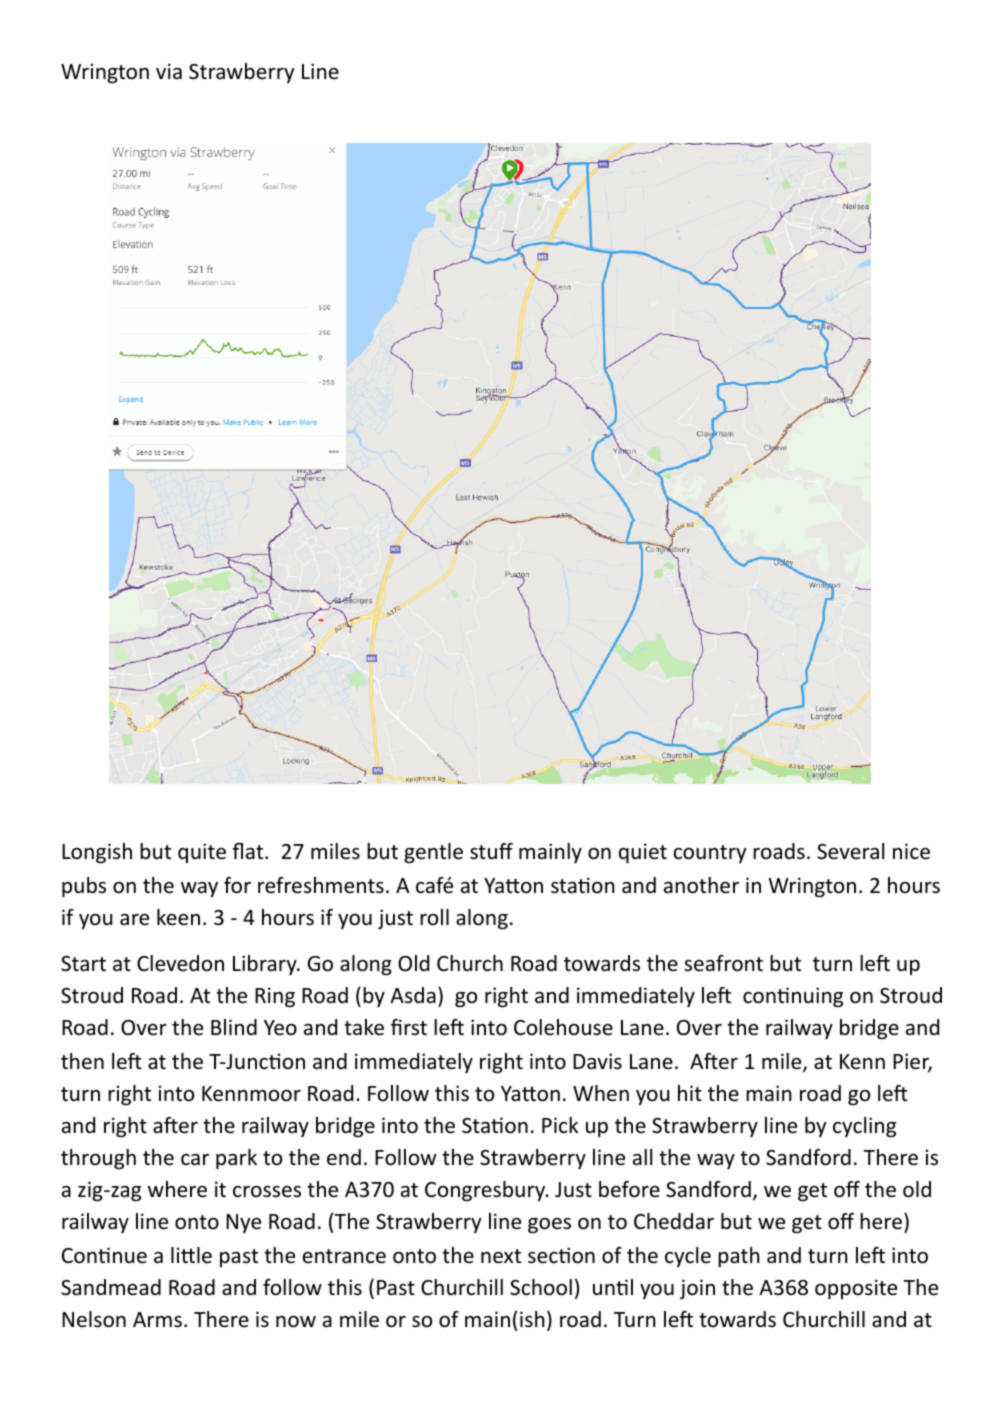 The width and height of the page is (1005, 1422). What do you see at coordinates (856, 1289) in the page?
I see `opposite` at bounding box center [856, 1289].
